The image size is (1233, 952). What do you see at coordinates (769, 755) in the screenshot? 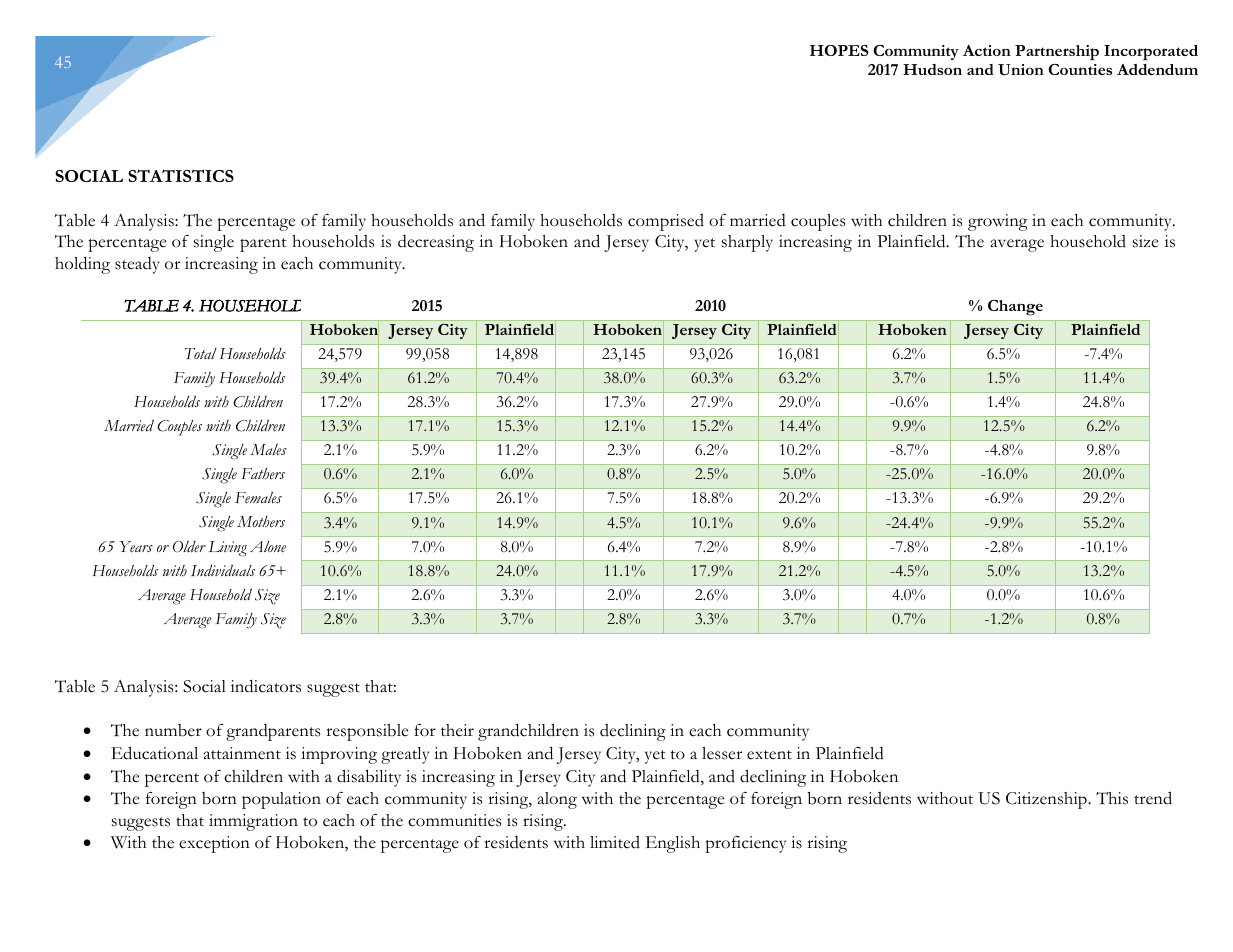
I see `extent` at bounding box center [769, 755].
